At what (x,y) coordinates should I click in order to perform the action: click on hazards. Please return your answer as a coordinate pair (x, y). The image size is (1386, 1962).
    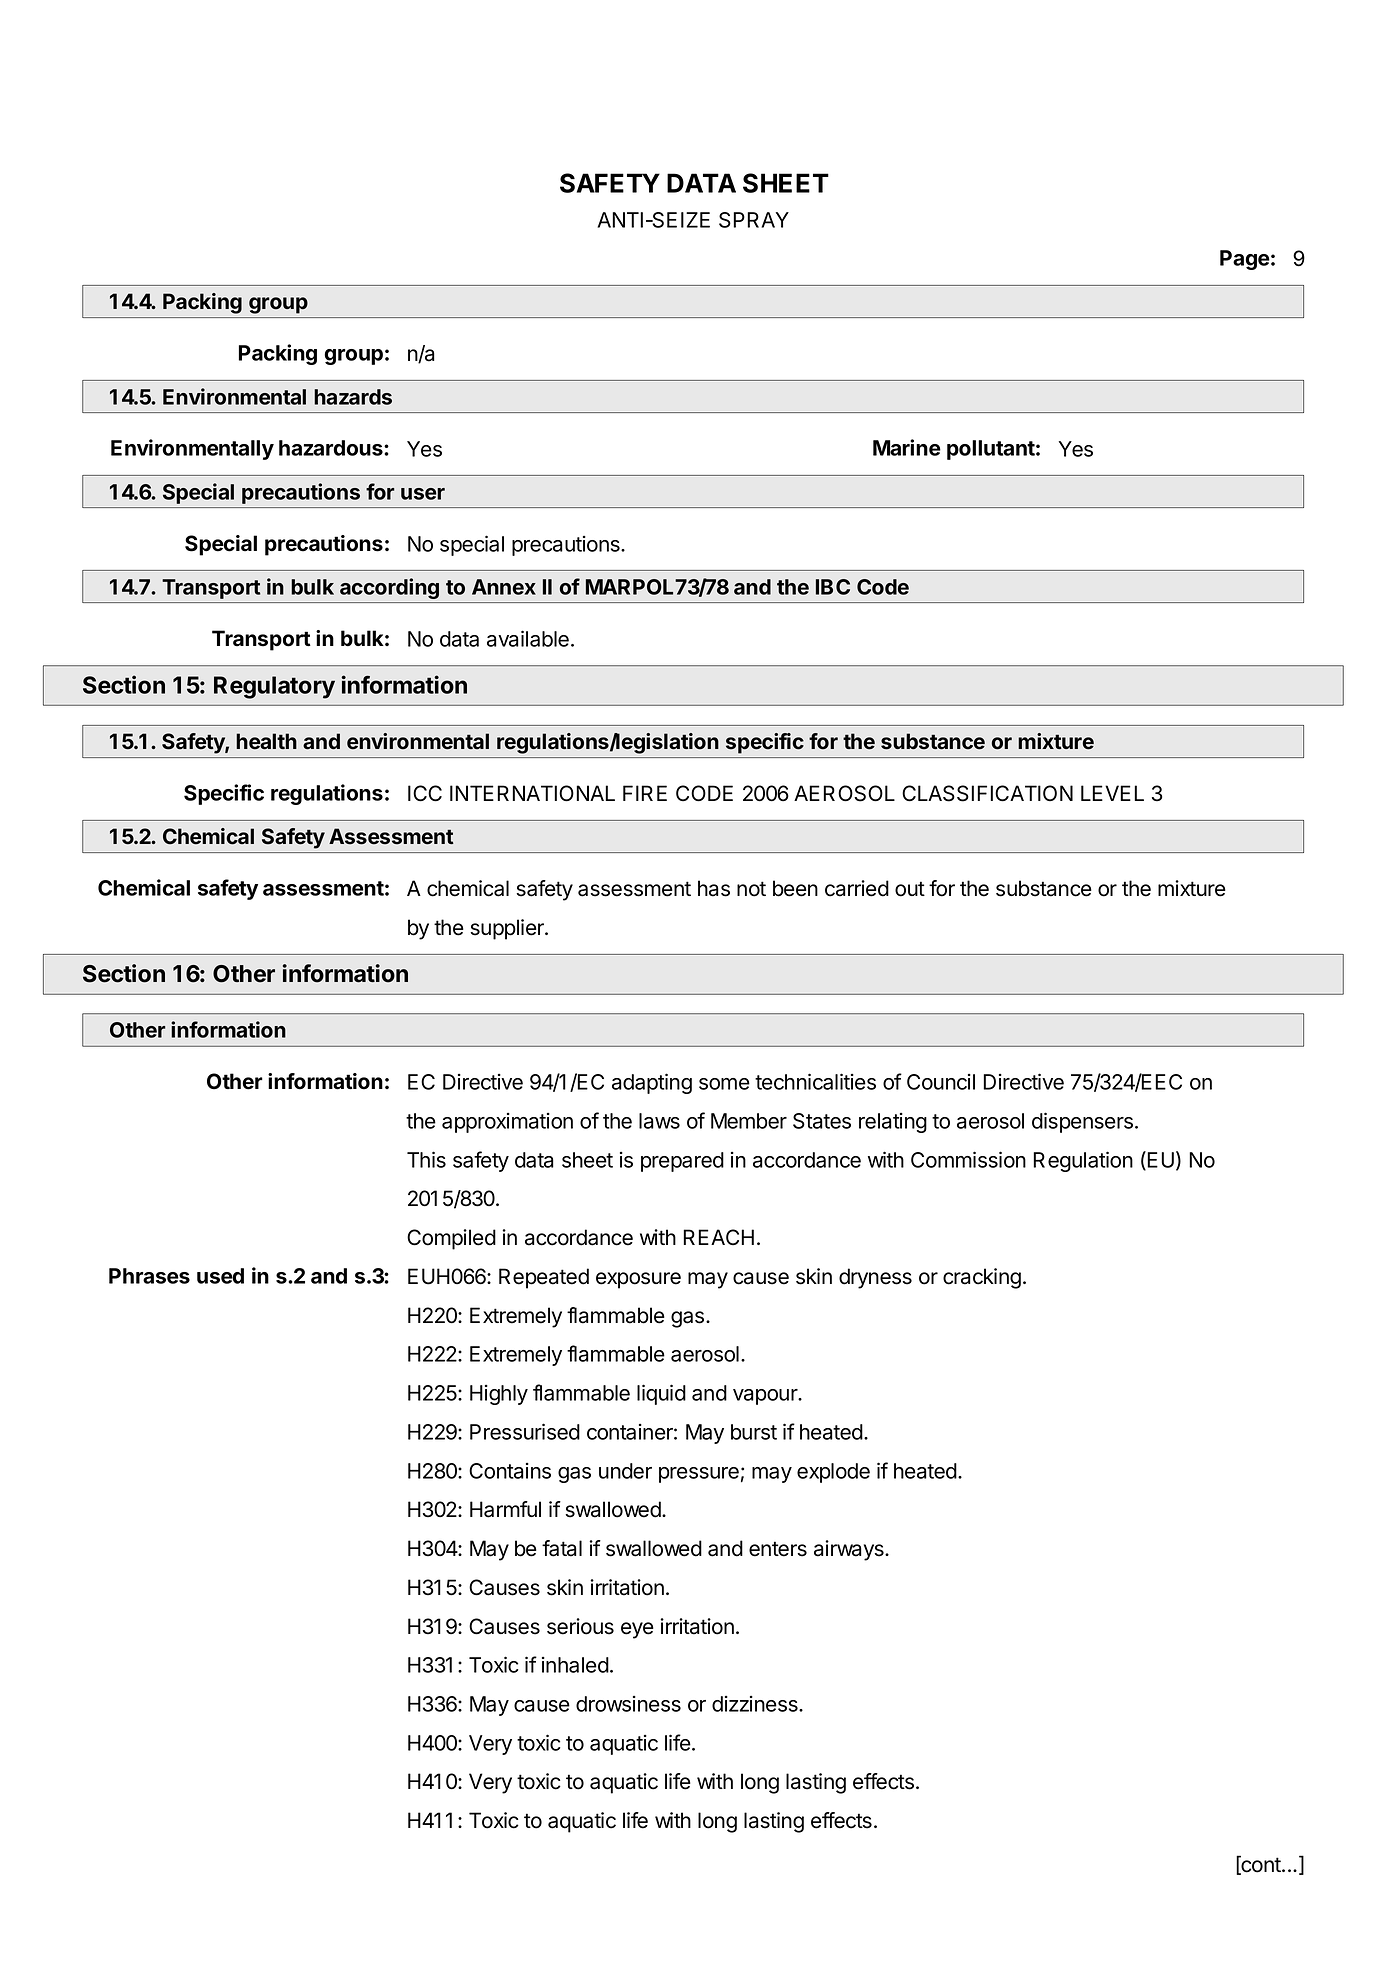
    Looking at the image, I should click on (353, 397).
